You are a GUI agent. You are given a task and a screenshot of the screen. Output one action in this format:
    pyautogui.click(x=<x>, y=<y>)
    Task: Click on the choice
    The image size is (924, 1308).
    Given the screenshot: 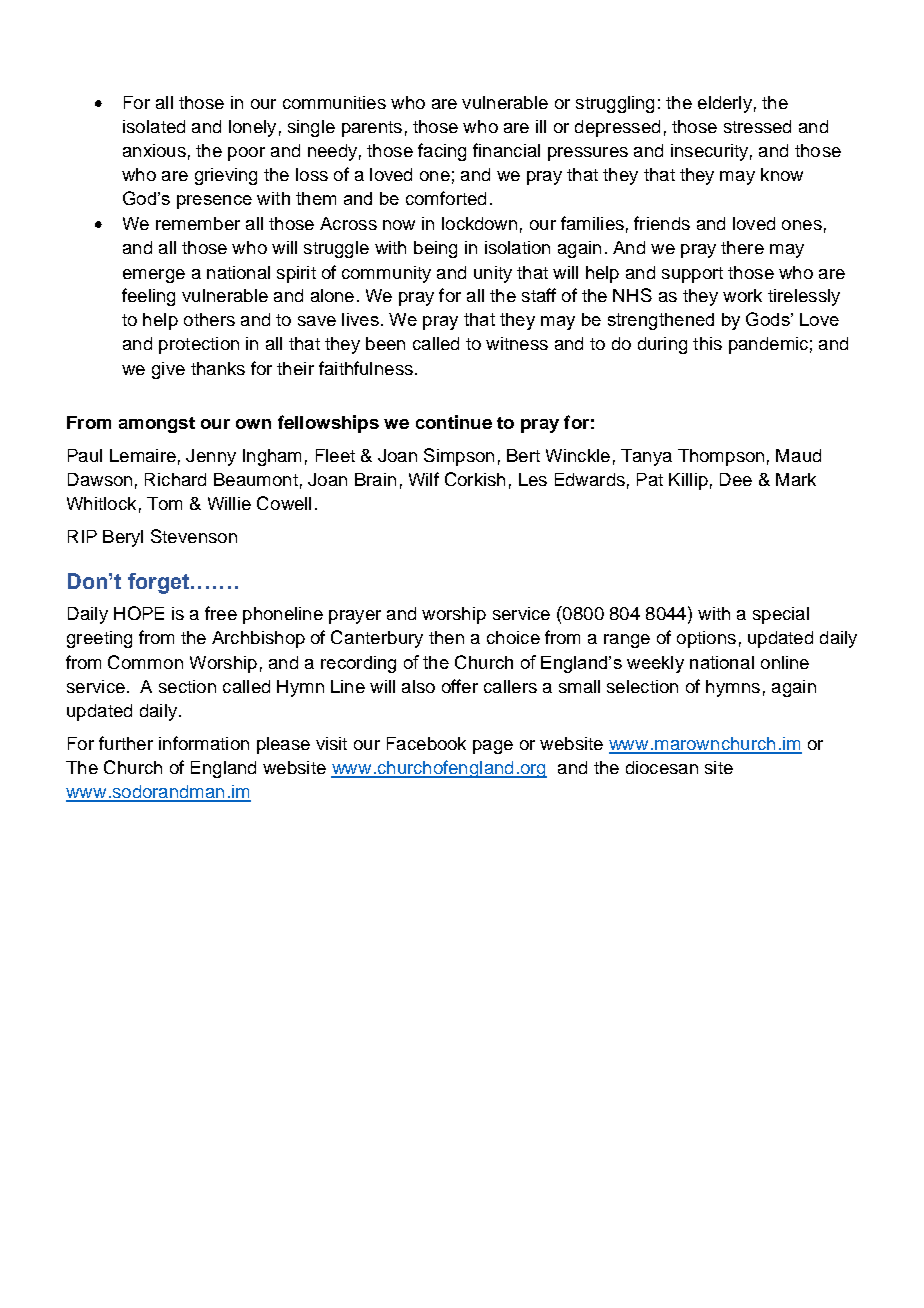 What is the action you would take?
    pyautogui.click(x=513, y=637)
